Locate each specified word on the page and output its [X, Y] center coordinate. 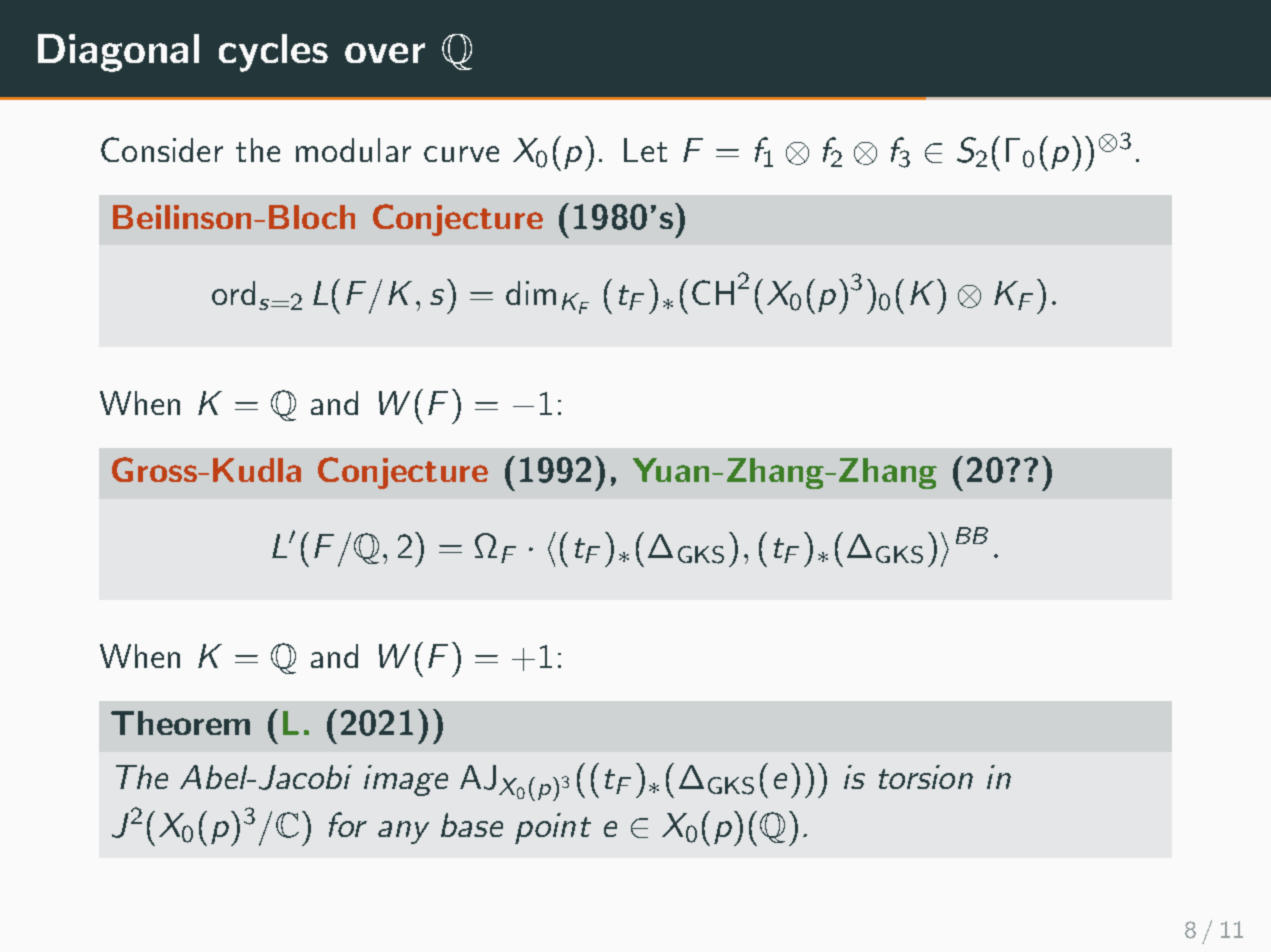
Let [645, 150]
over [385, 53]
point [553, 828]
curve [461, 154]
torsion [926, 777]
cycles [273, 53]
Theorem [180, 723]
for [348, 824]
